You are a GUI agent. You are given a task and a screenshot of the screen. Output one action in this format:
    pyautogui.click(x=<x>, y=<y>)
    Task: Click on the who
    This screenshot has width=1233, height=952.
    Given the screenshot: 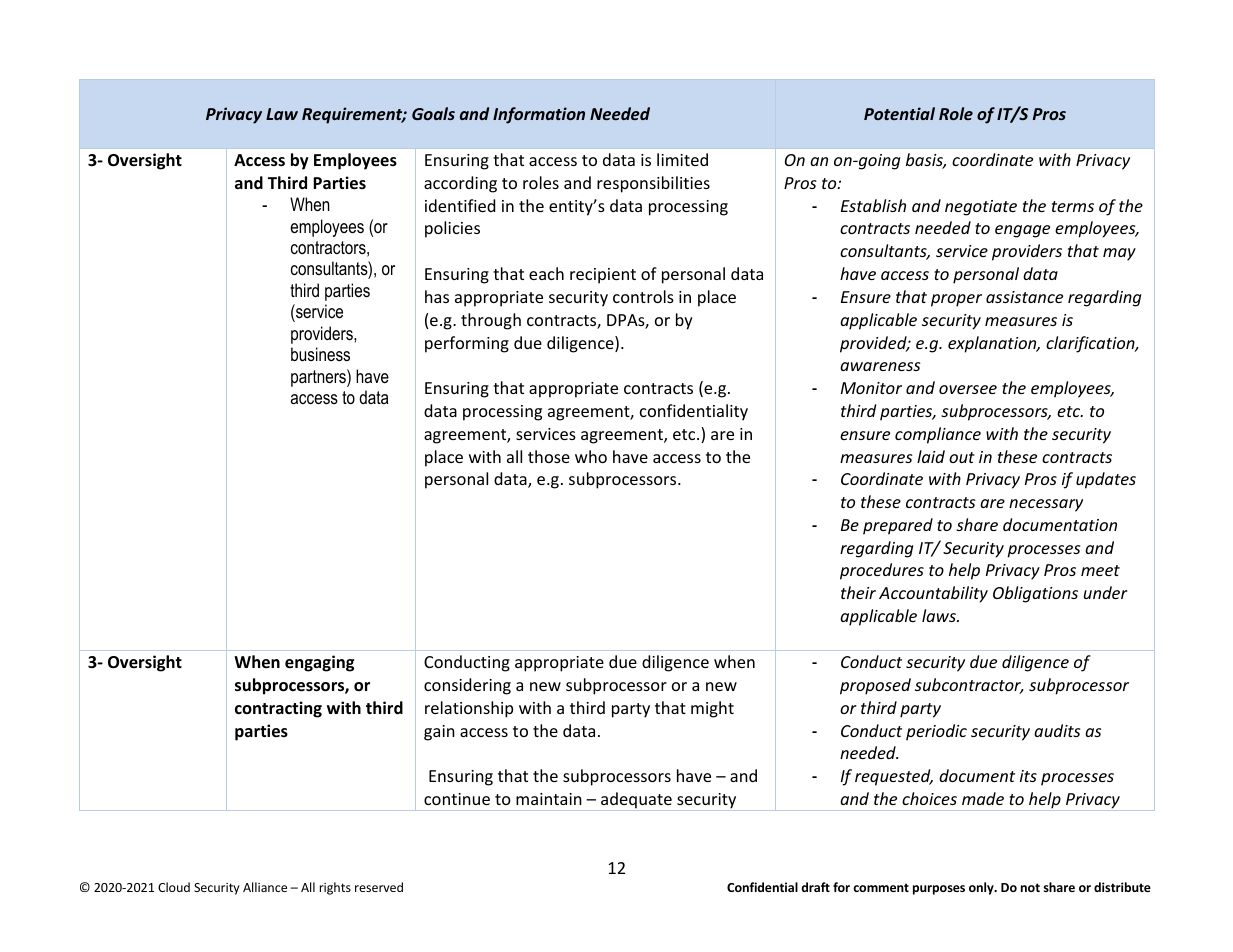 What is the action you would take?
    pyautogui.click(x=591, y=456)
